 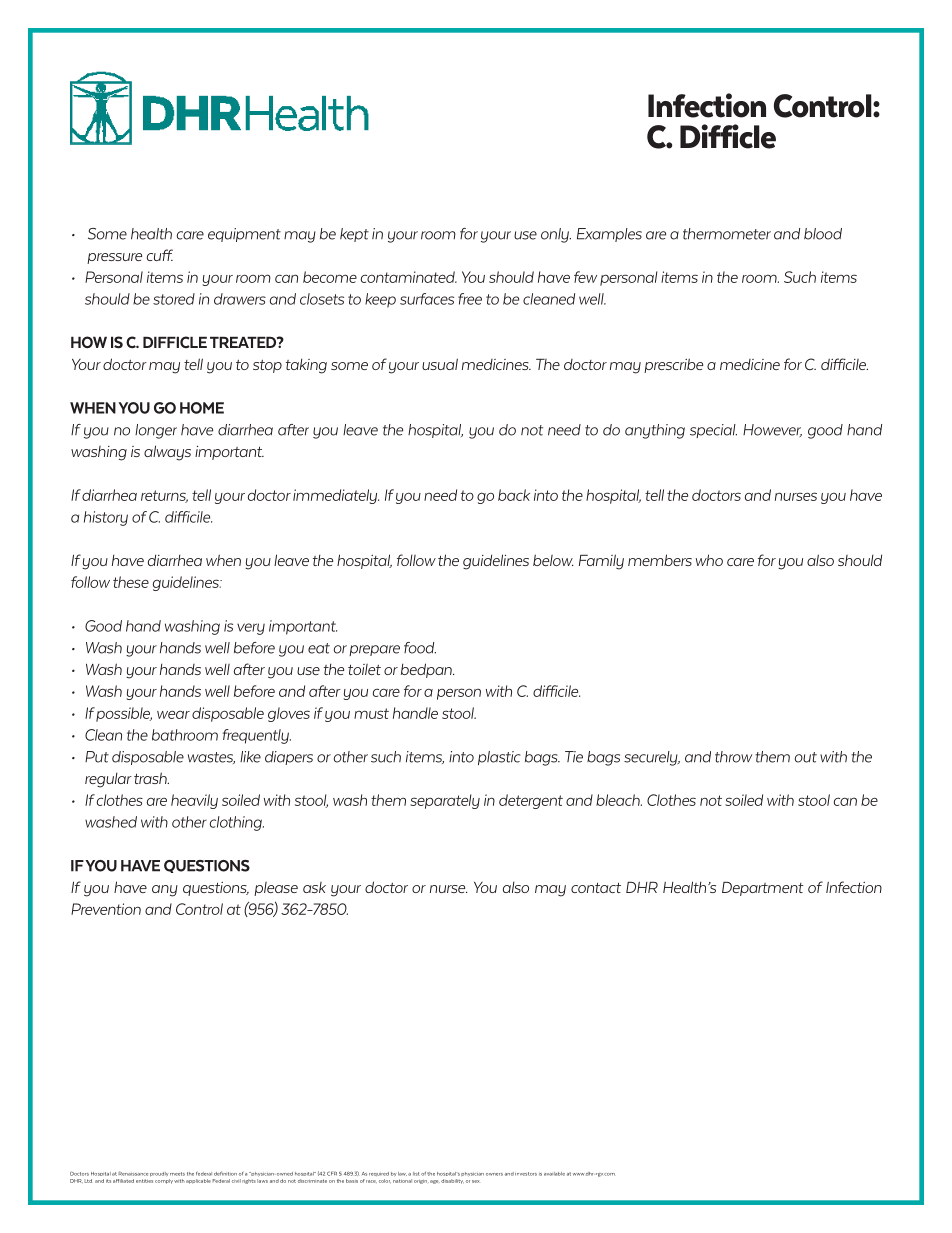 I want to click on contaminated, so click(x=408, y=277).
